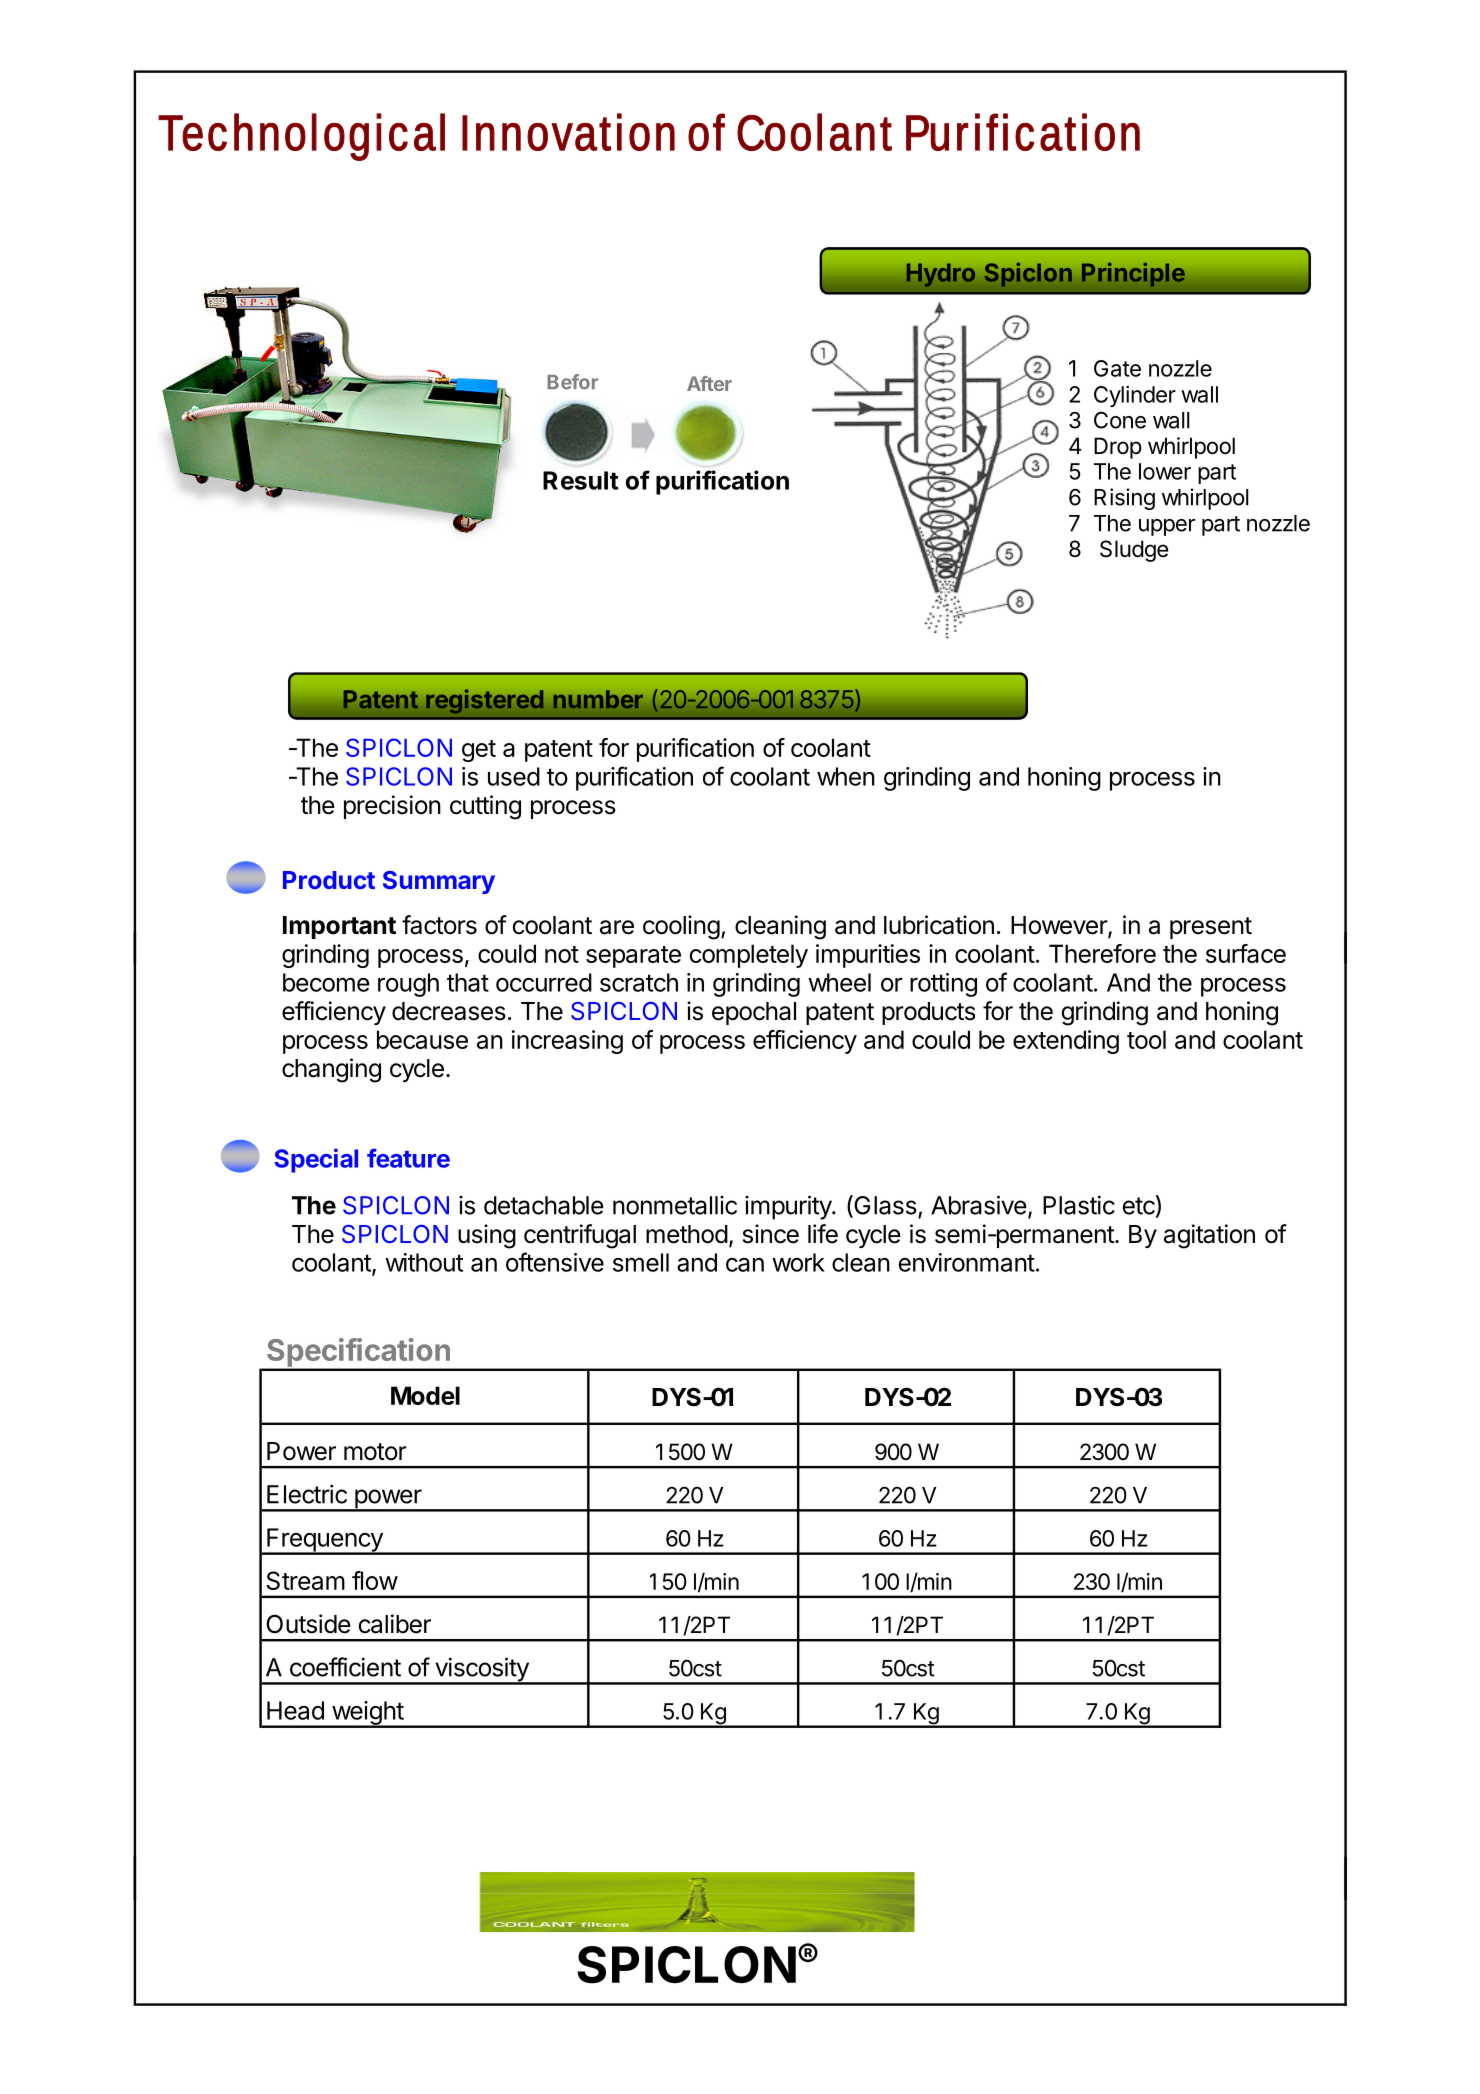 The height and width of the screenshot is (2094, 1480). What do you see at coordinates (301, 137) in the screenshot?
I see `Technological` at bounding box center [301, 137].
